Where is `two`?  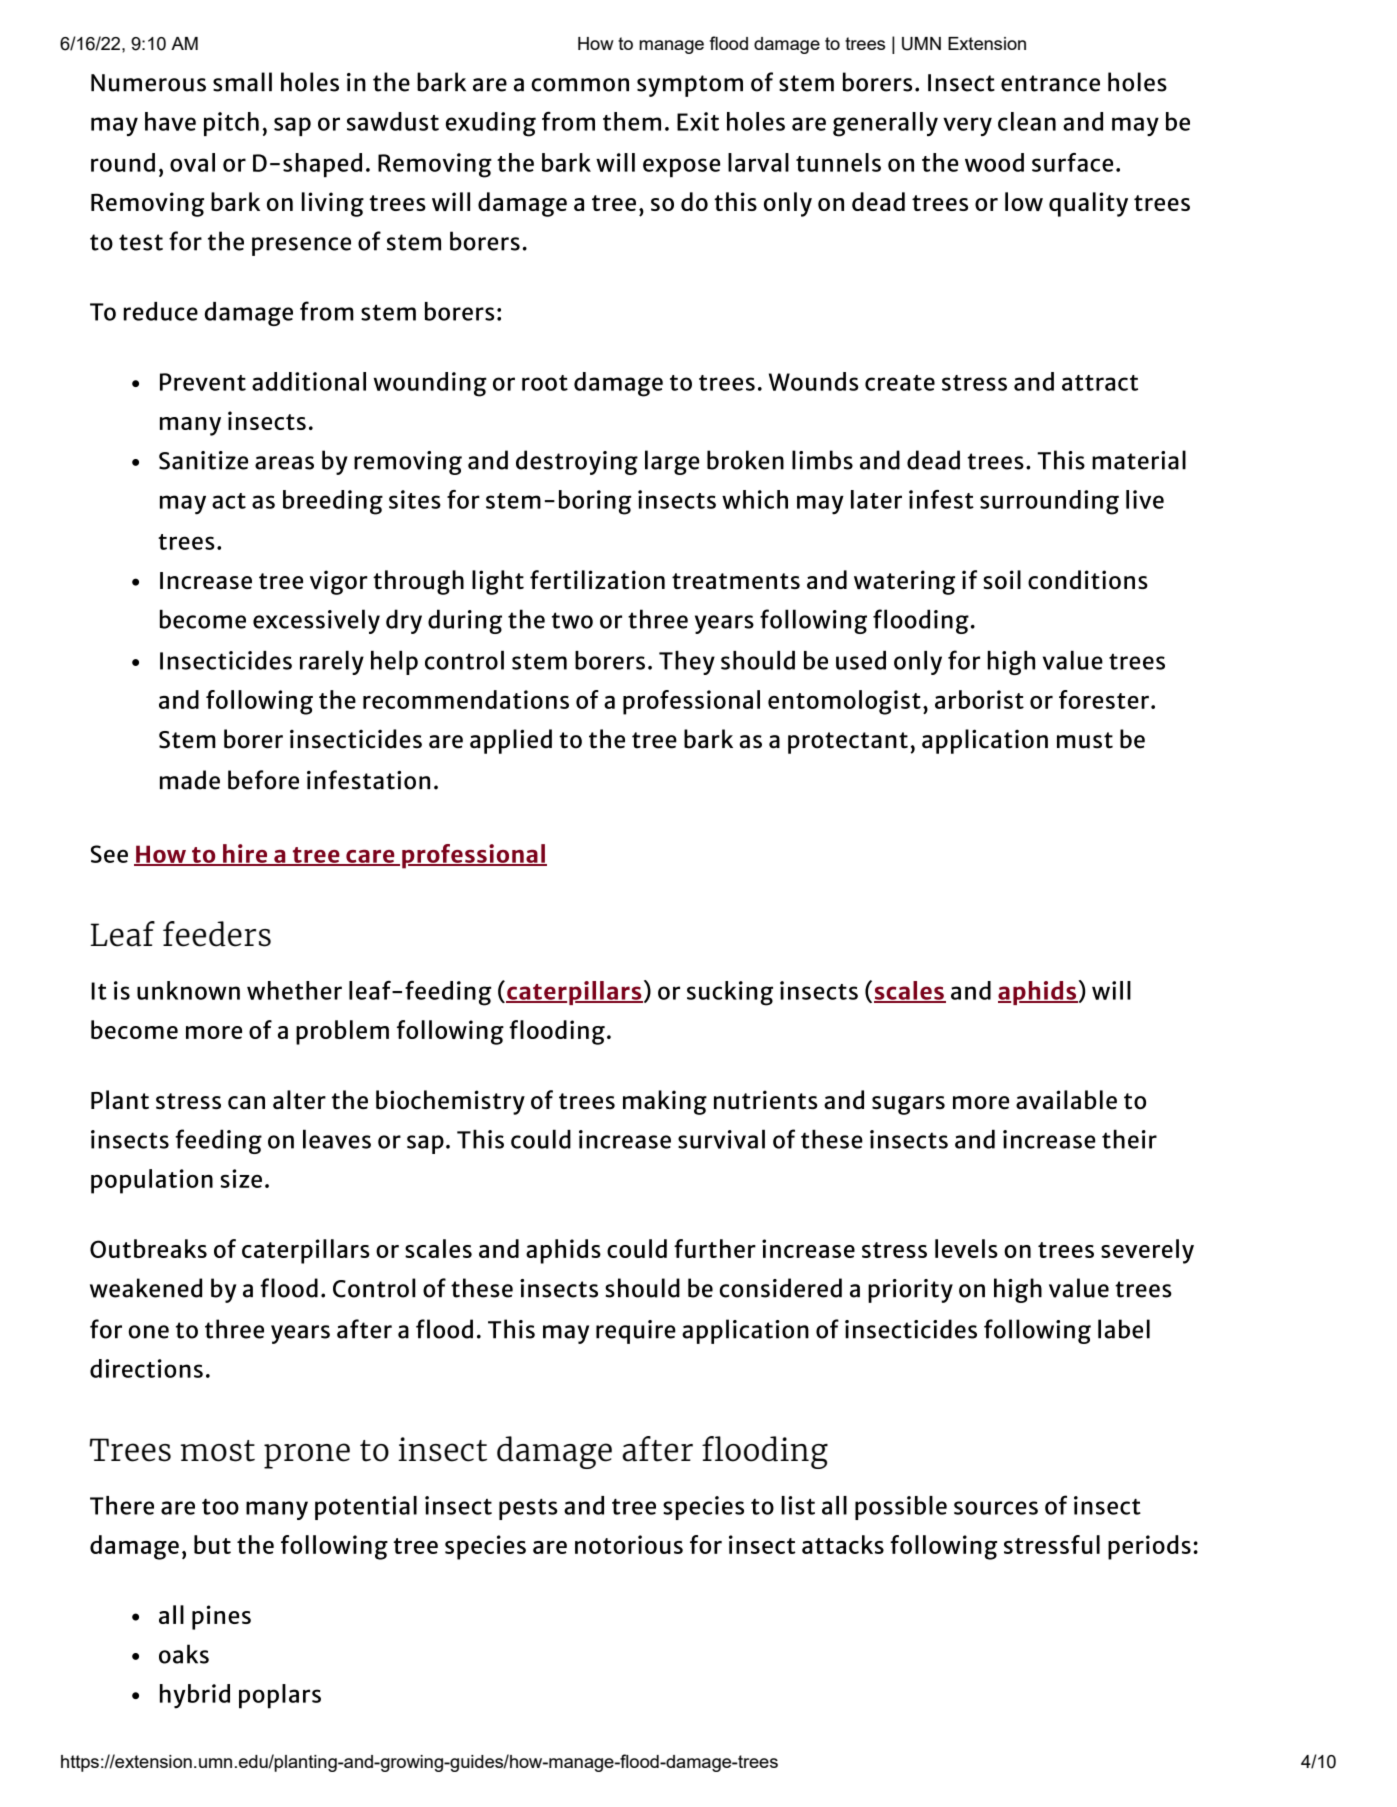
two is located at coordinates (572, 620).
